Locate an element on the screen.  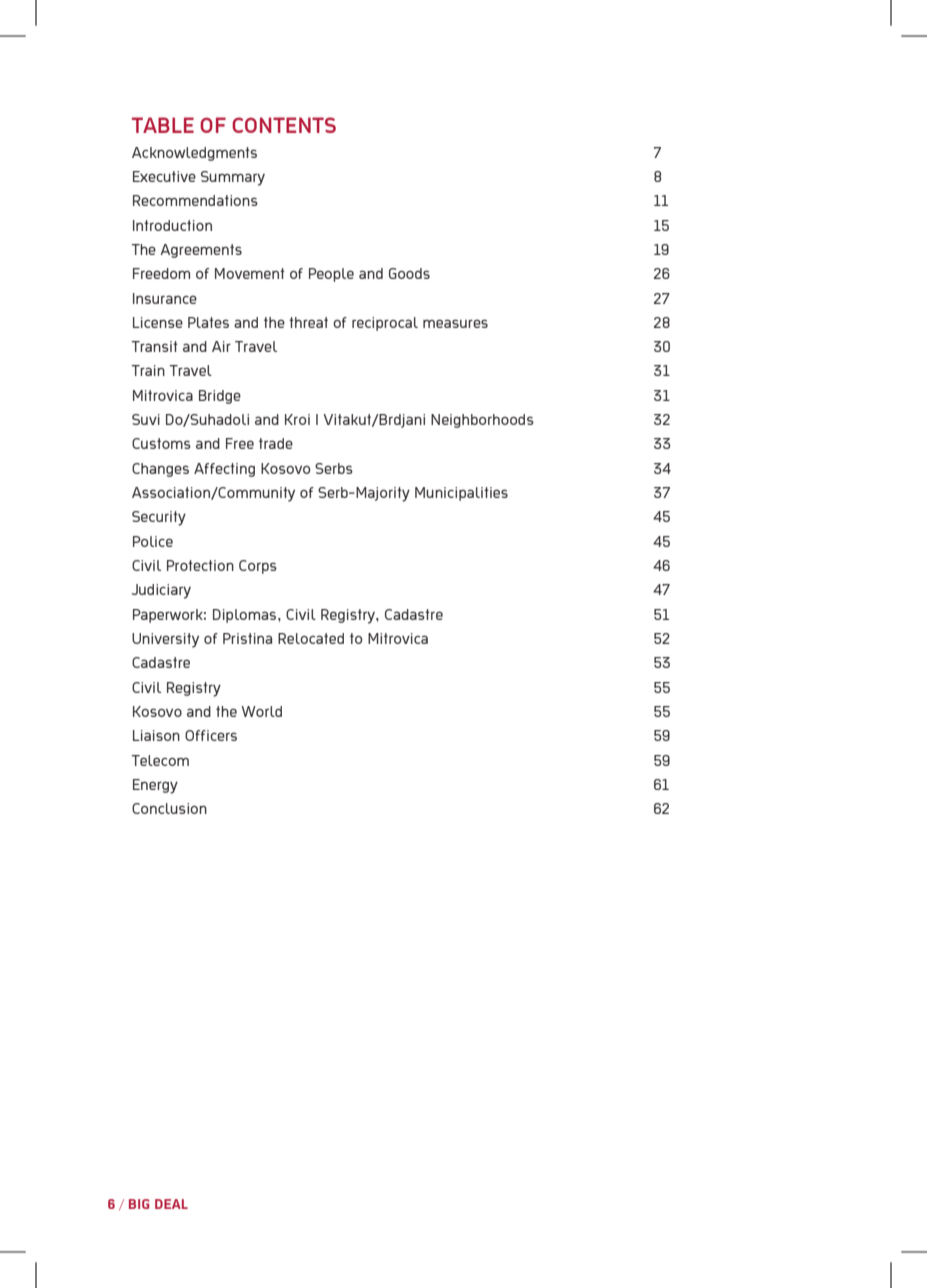
Officers is located at coordinates (211, 735).
